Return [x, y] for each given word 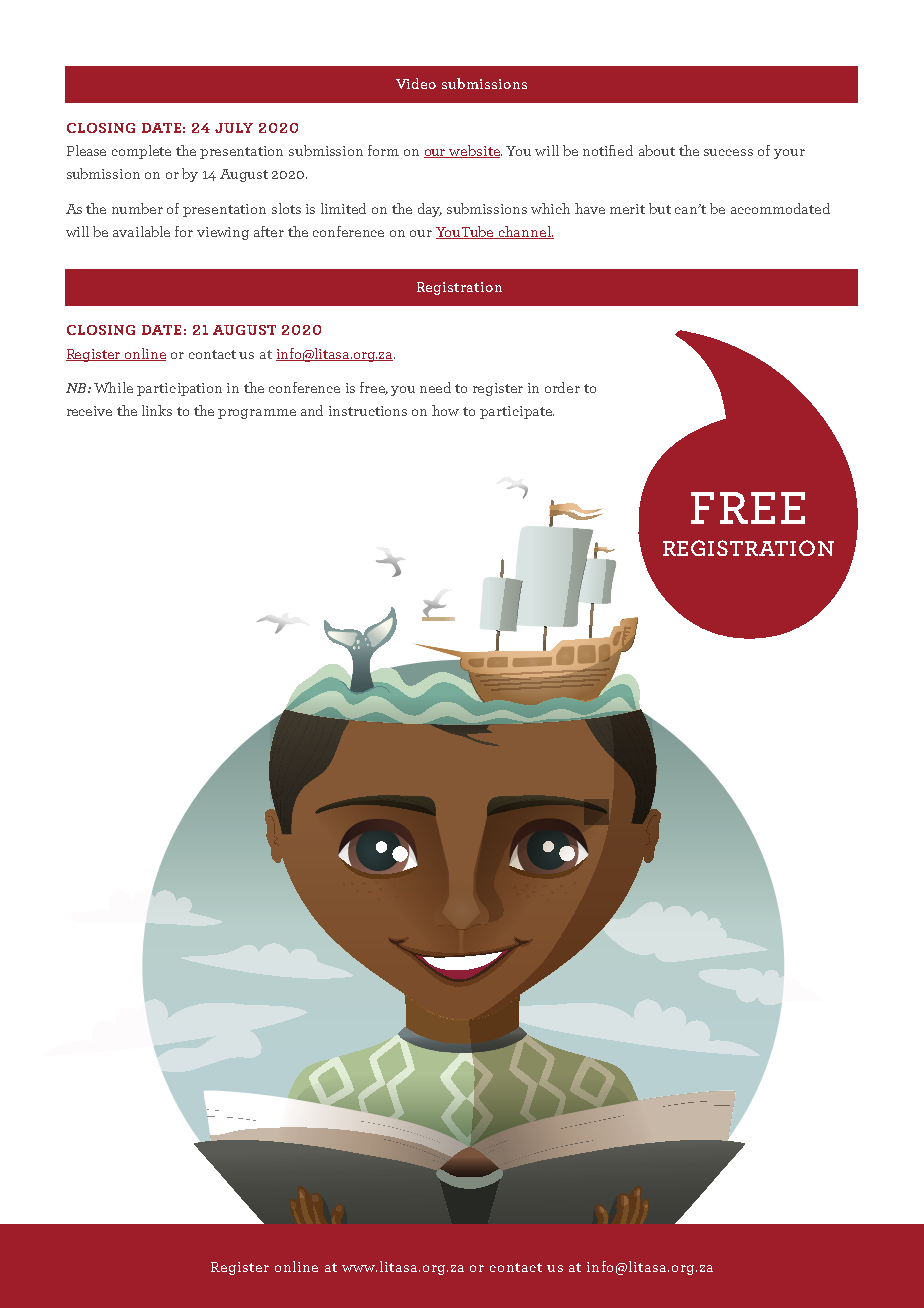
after [269, 231]
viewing [223, 233]
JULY [234, 128]
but [660, 208]
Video [416, 83]
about [657, 150]
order [562, 387]
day [430, 210]
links [157, 410]
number [137, 208]
